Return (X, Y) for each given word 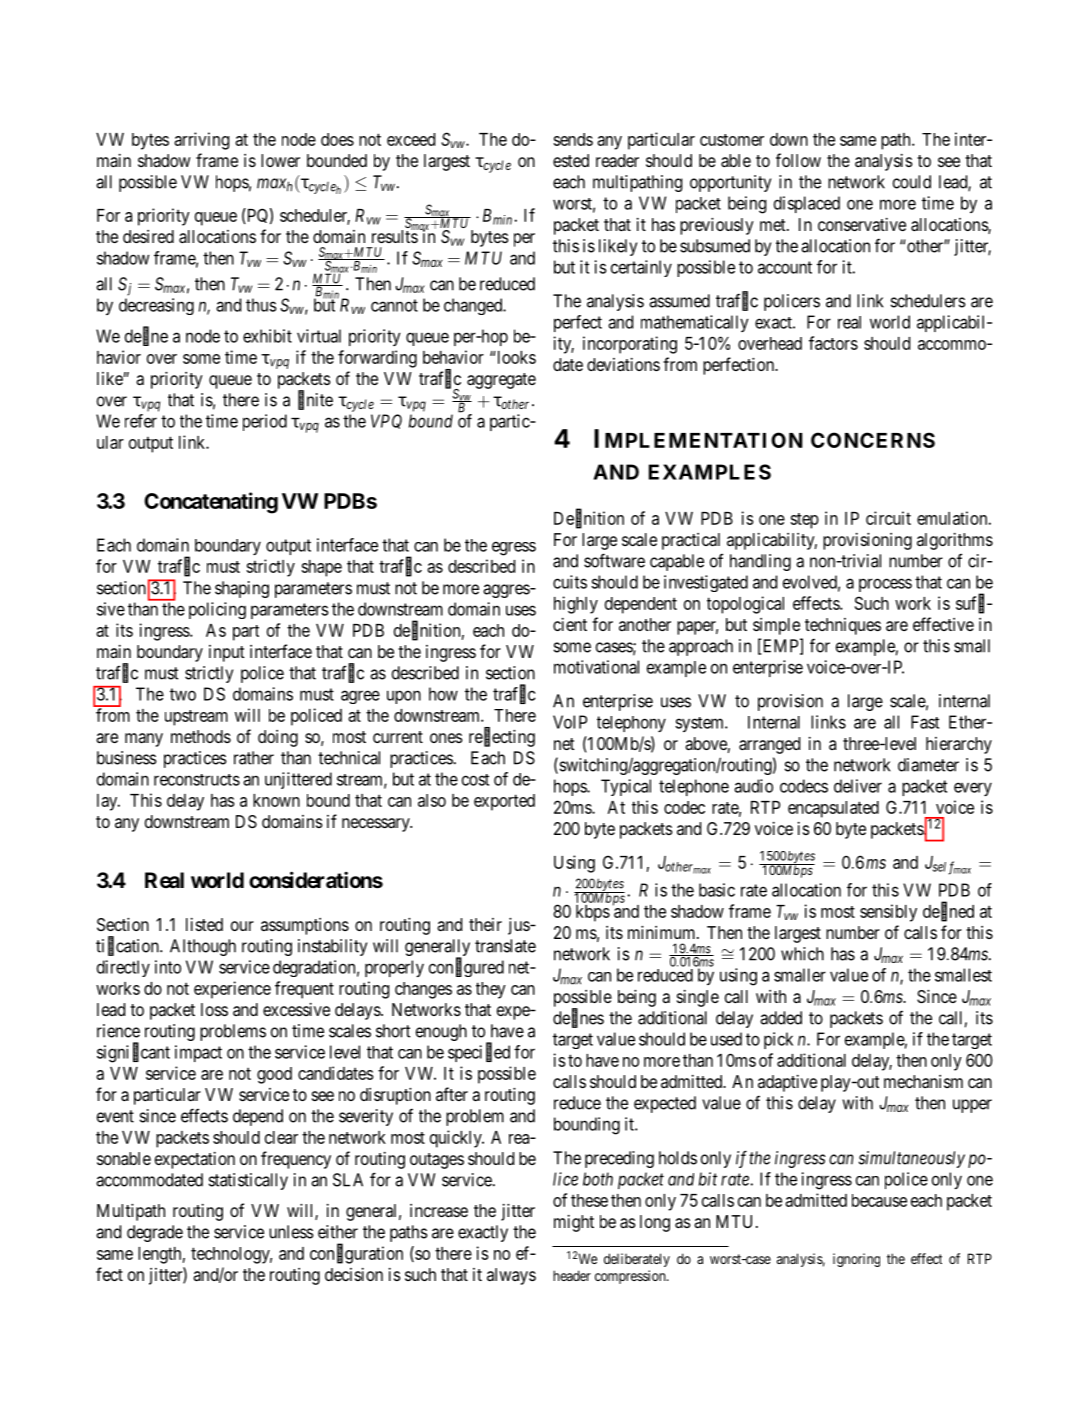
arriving (201, 141)
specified (479, 1053)
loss (214, 1009)
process (885, 585)
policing (217, 610)
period (265, 422)
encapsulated (833, 809)
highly (576, 605)
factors (833, 343)
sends (573, 139)
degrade (155, 1233)
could (912, 182)
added (781, 1018)
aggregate (501, 381)
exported (504, 802)
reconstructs (197, 780)
